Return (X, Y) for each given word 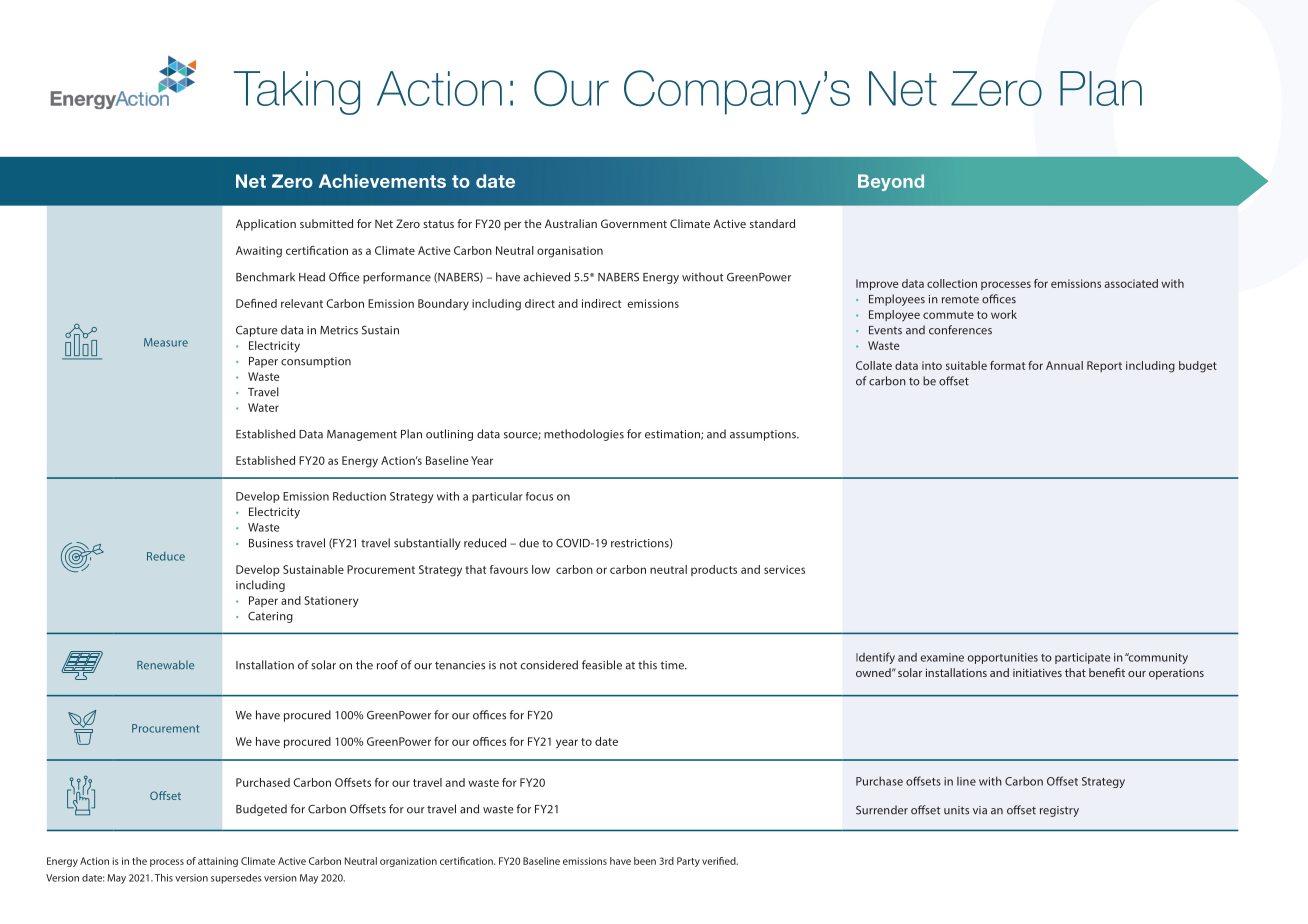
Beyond (891, 182)
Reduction (359, 496)
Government (634, 223)
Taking (297, 93)
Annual (1064, 365)
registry (1059, 811)
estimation (673, 435)
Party (688, 862)
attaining (218, 862)
